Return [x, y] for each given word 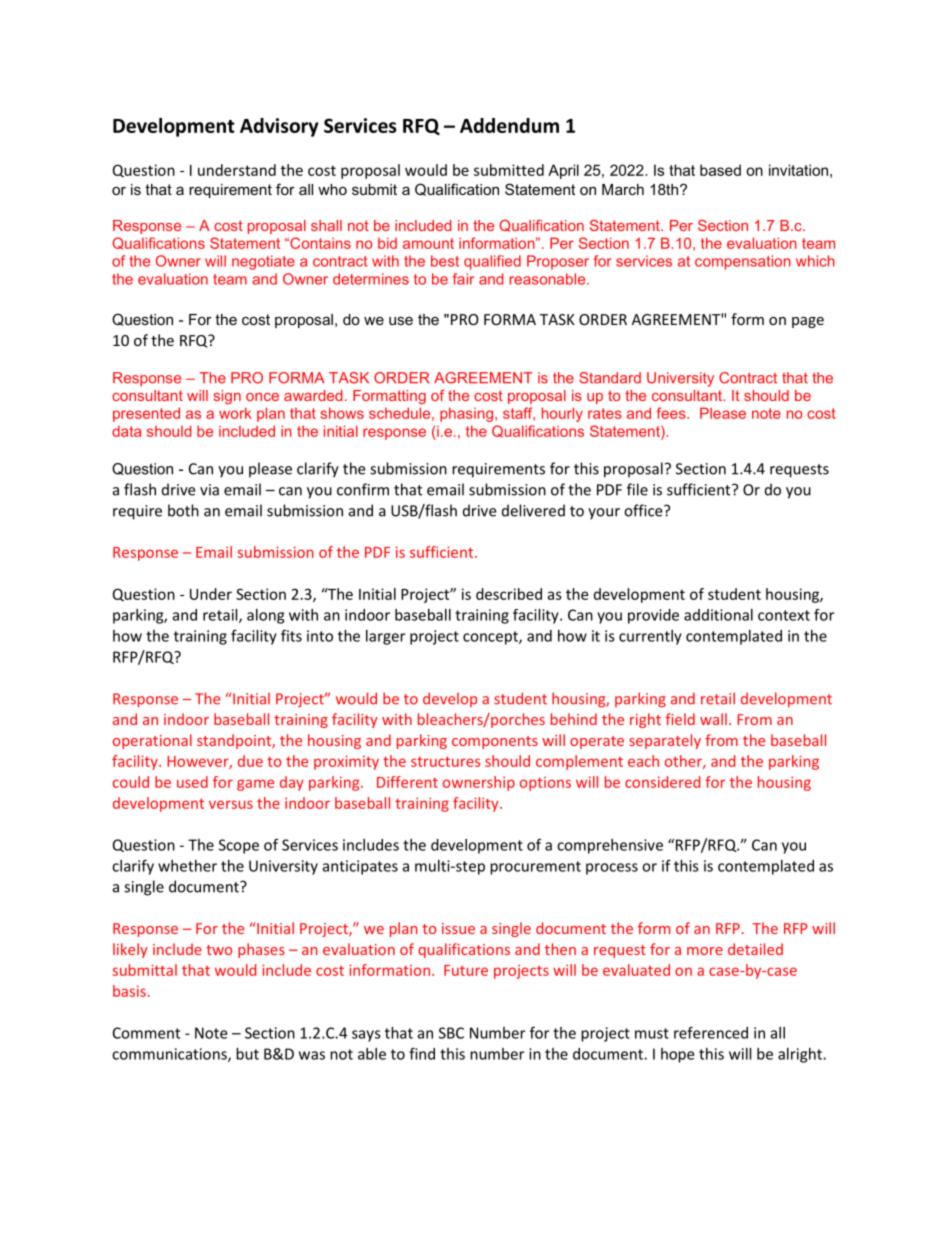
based [720, 170]
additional [718, 615]
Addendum [509, 125]
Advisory [279, 127]
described [509, 594]
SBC [451, 1033]
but [247, 1054]
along [265, 616]
